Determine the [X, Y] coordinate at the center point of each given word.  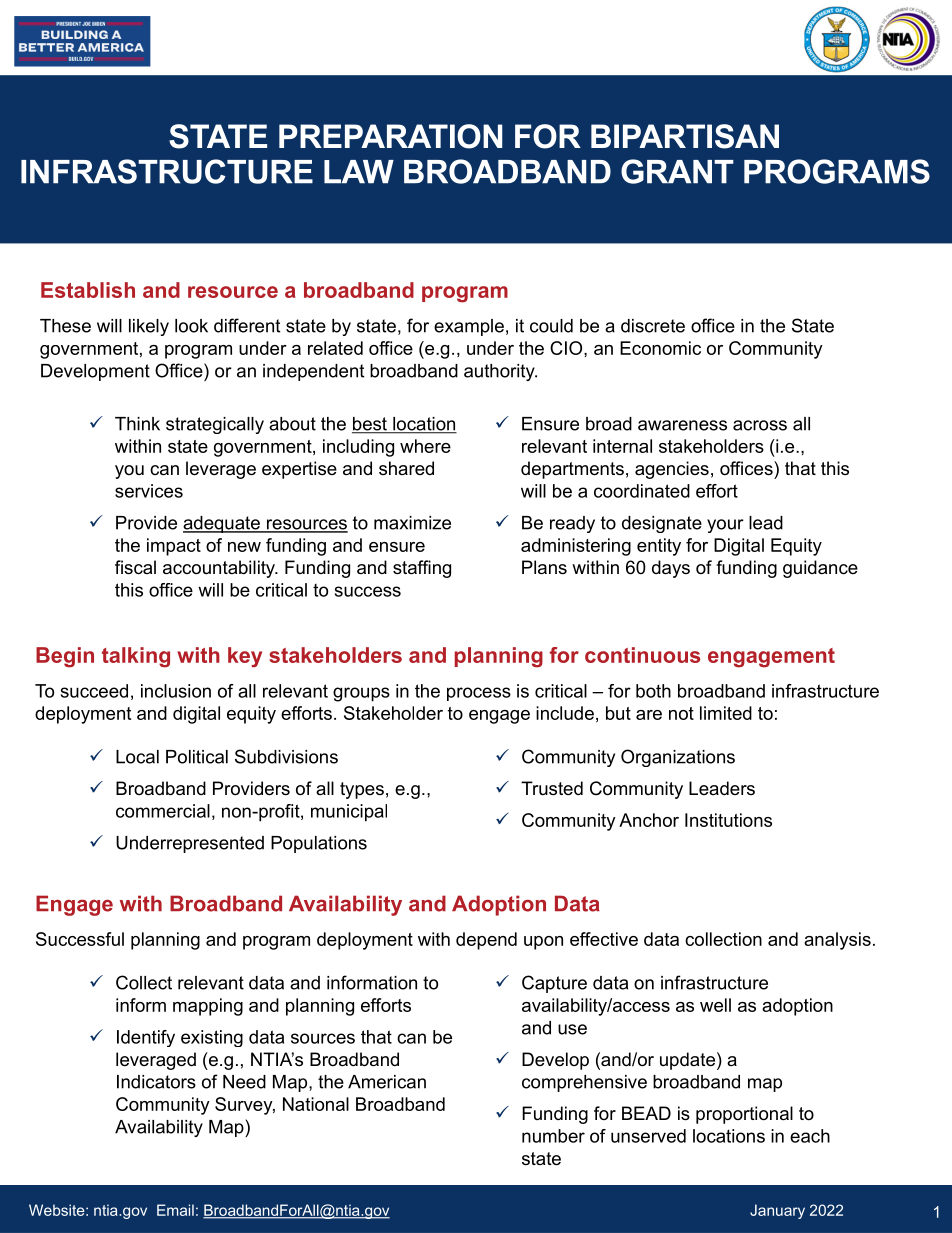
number [553, 1136]
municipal [349, 813]
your [725, 526]
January [777, 1211]
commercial [163, 811]
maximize [412, 523]
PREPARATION [390, 136]
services [149, 491]
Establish [88, 290]
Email [175, 1210]
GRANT [677, 171]
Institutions [728, 820]
